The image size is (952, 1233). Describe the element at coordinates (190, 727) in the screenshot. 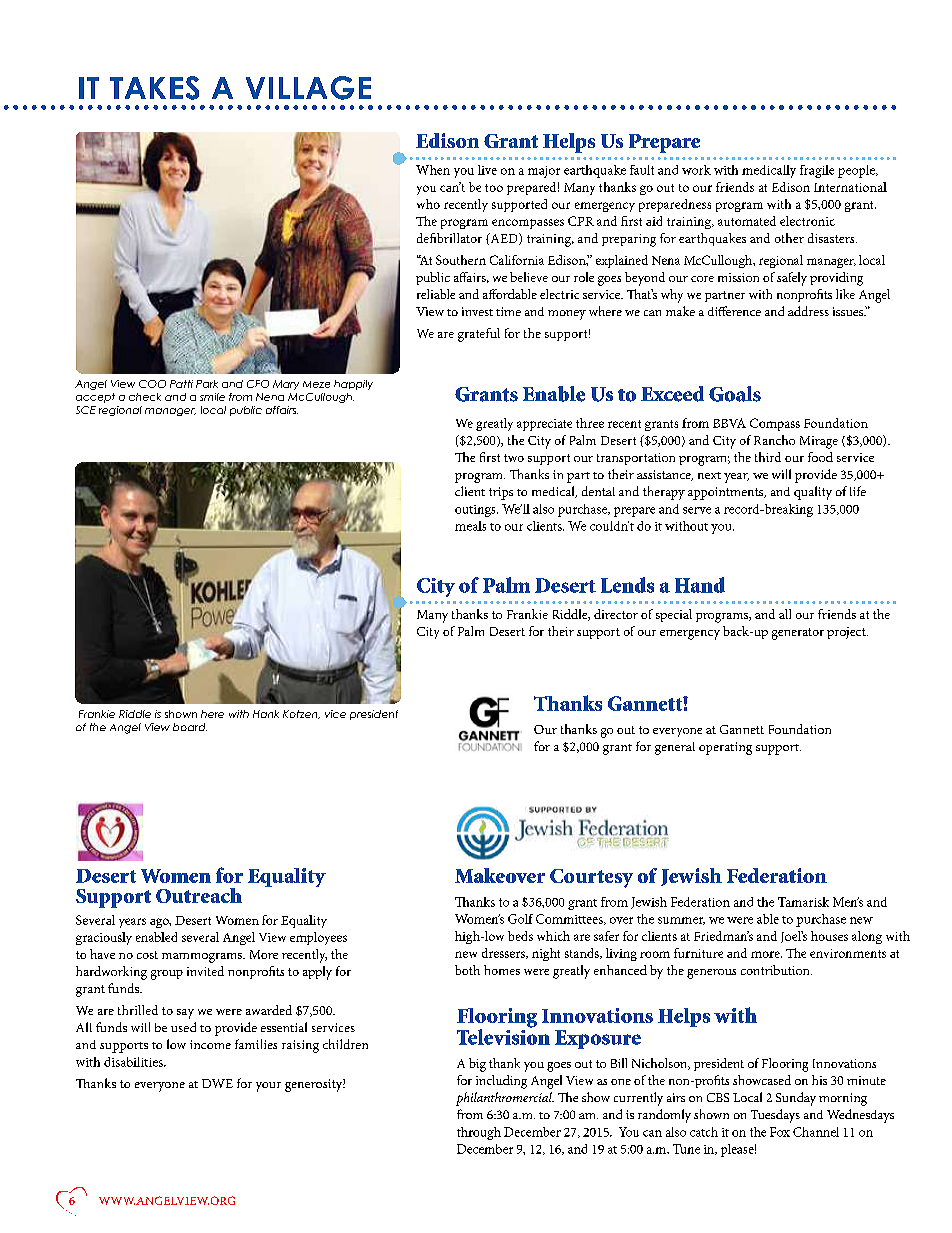

I see `board` at that location.
